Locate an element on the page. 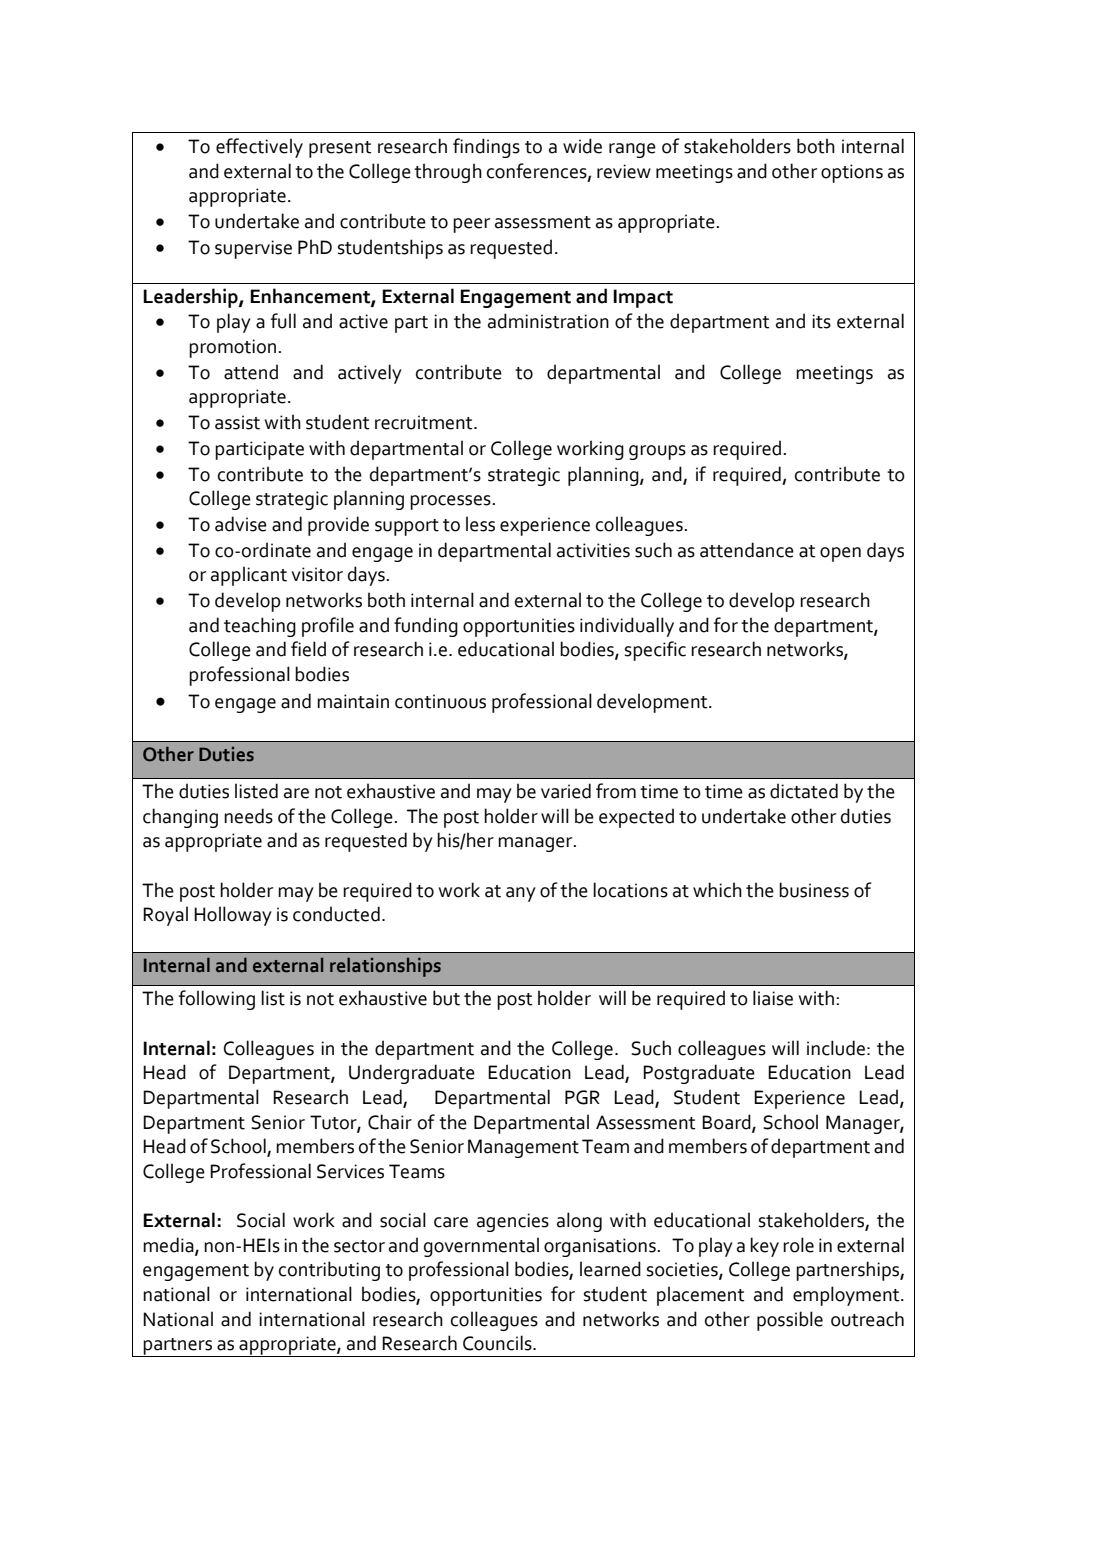 The image size is (1093, 1545). possible is located at coordinates (790, 1321).
